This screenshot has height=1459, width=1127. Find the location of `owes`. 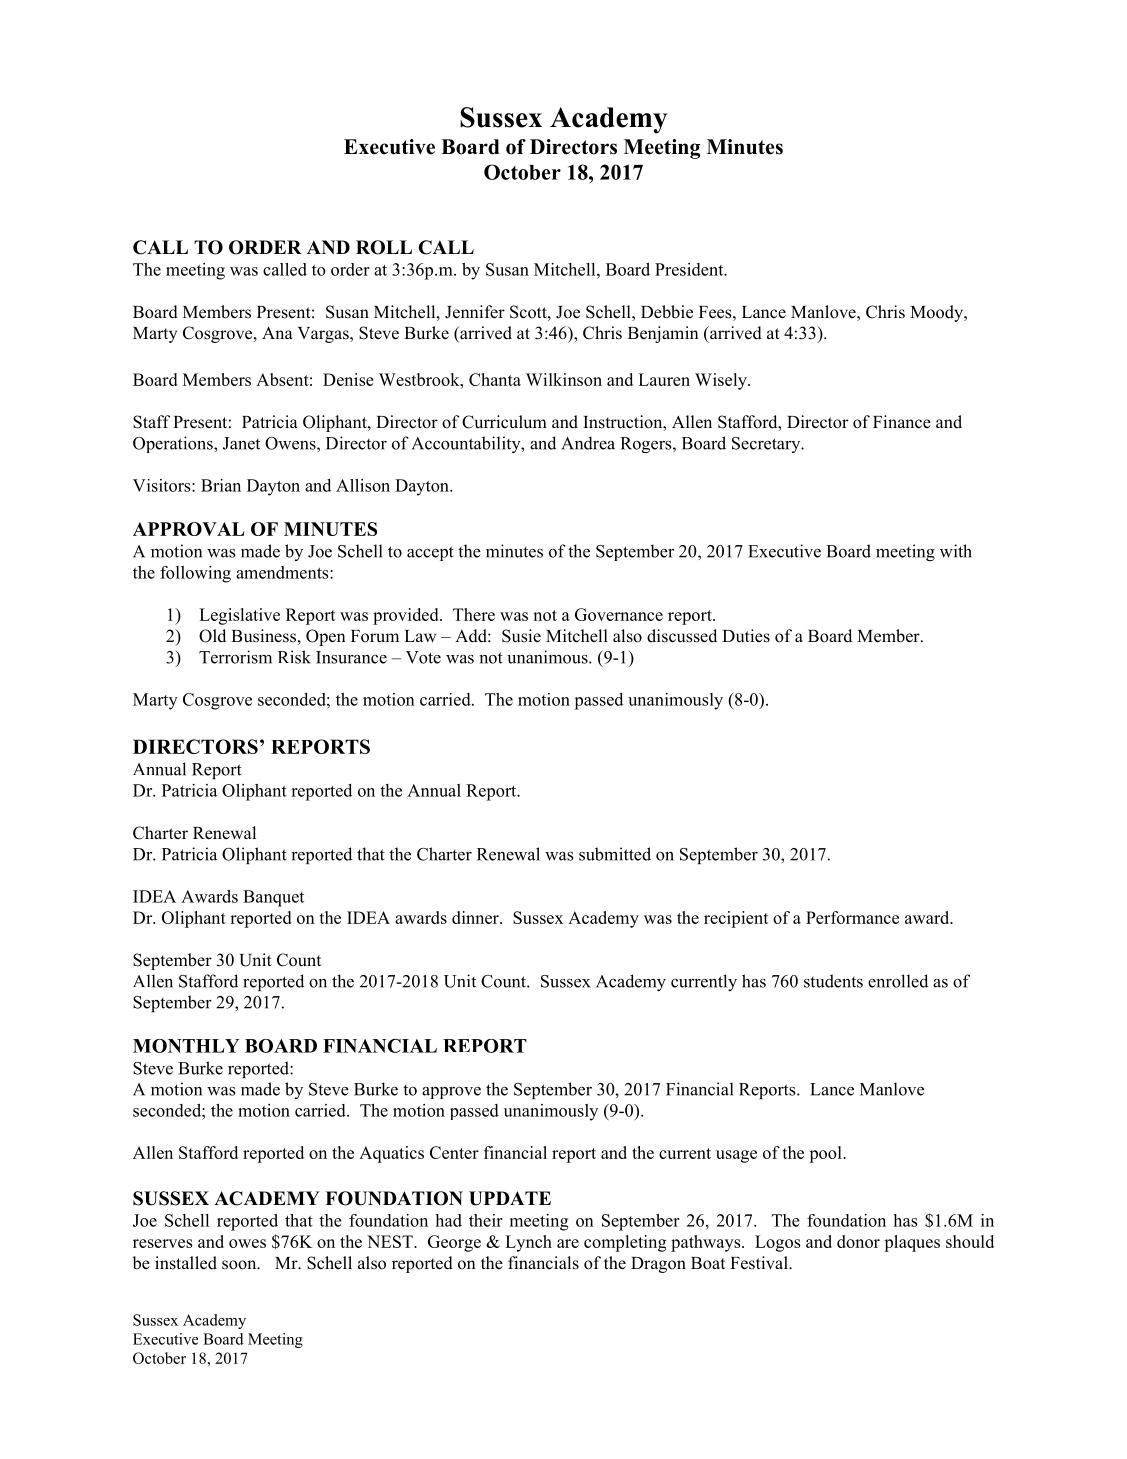

owes is located at coordinates (247, 1243).
